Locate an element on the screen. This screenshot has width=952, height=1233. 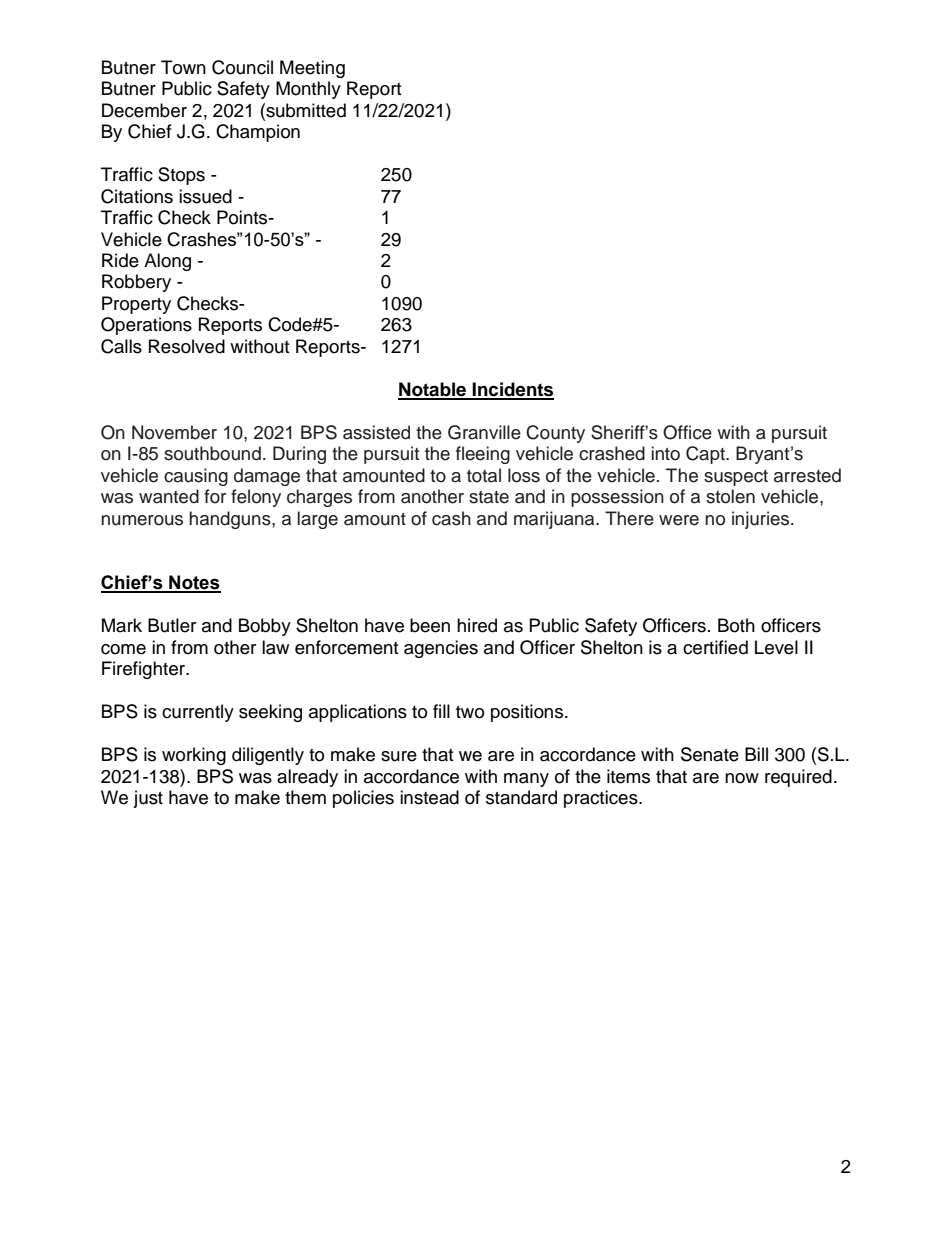
Meeting is located at coordinates (312, 69).
